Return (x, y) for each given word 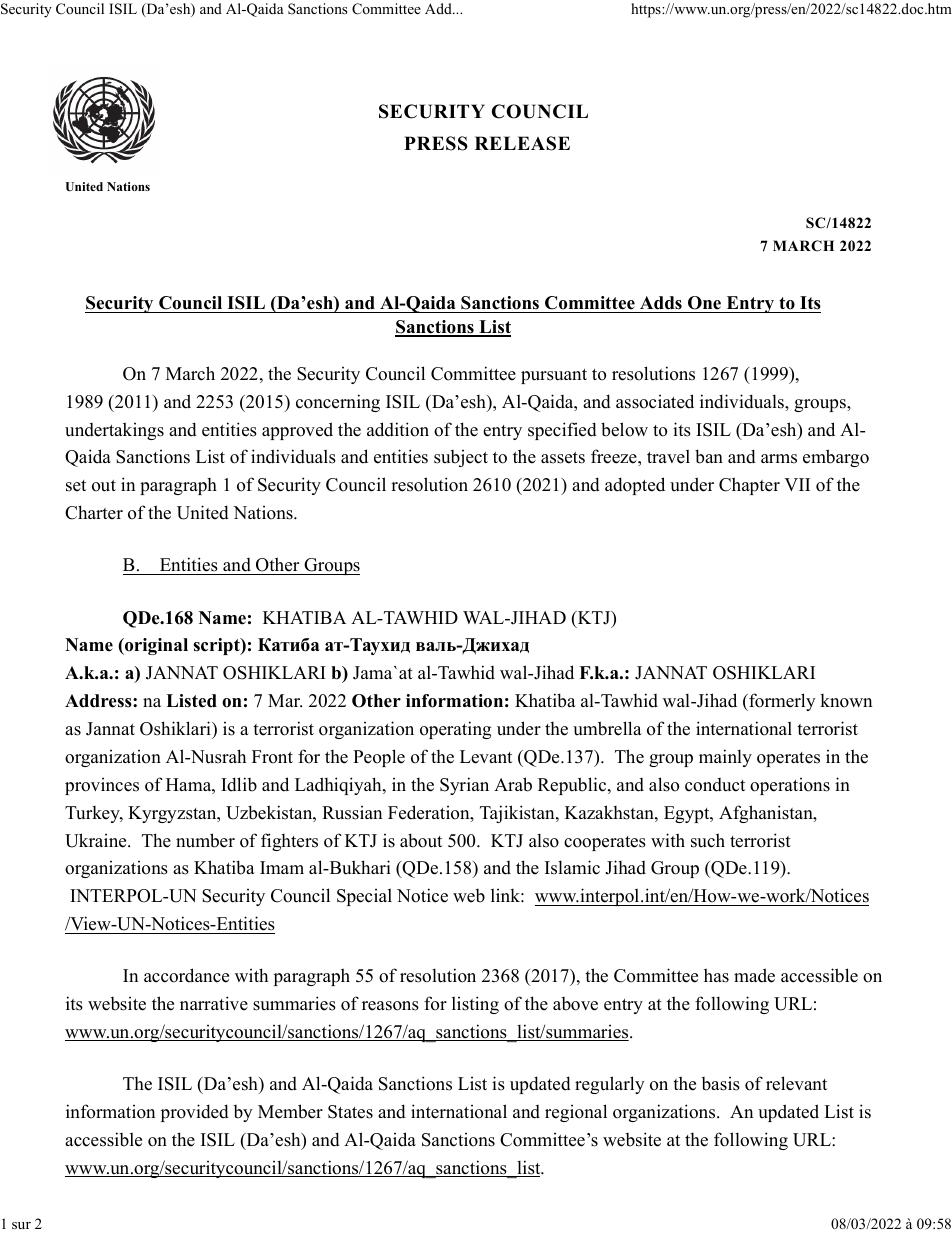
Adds (661, 303)
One (704, 303)
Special (364, 897)
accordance (186, 975)
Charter (94, 512)
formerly (781, 702)
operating (455, 730)
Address (99, 701)
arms (779, 459)
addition (398, 429)
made (754, 975)
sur (21, 1225)
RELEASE (522, 143)
